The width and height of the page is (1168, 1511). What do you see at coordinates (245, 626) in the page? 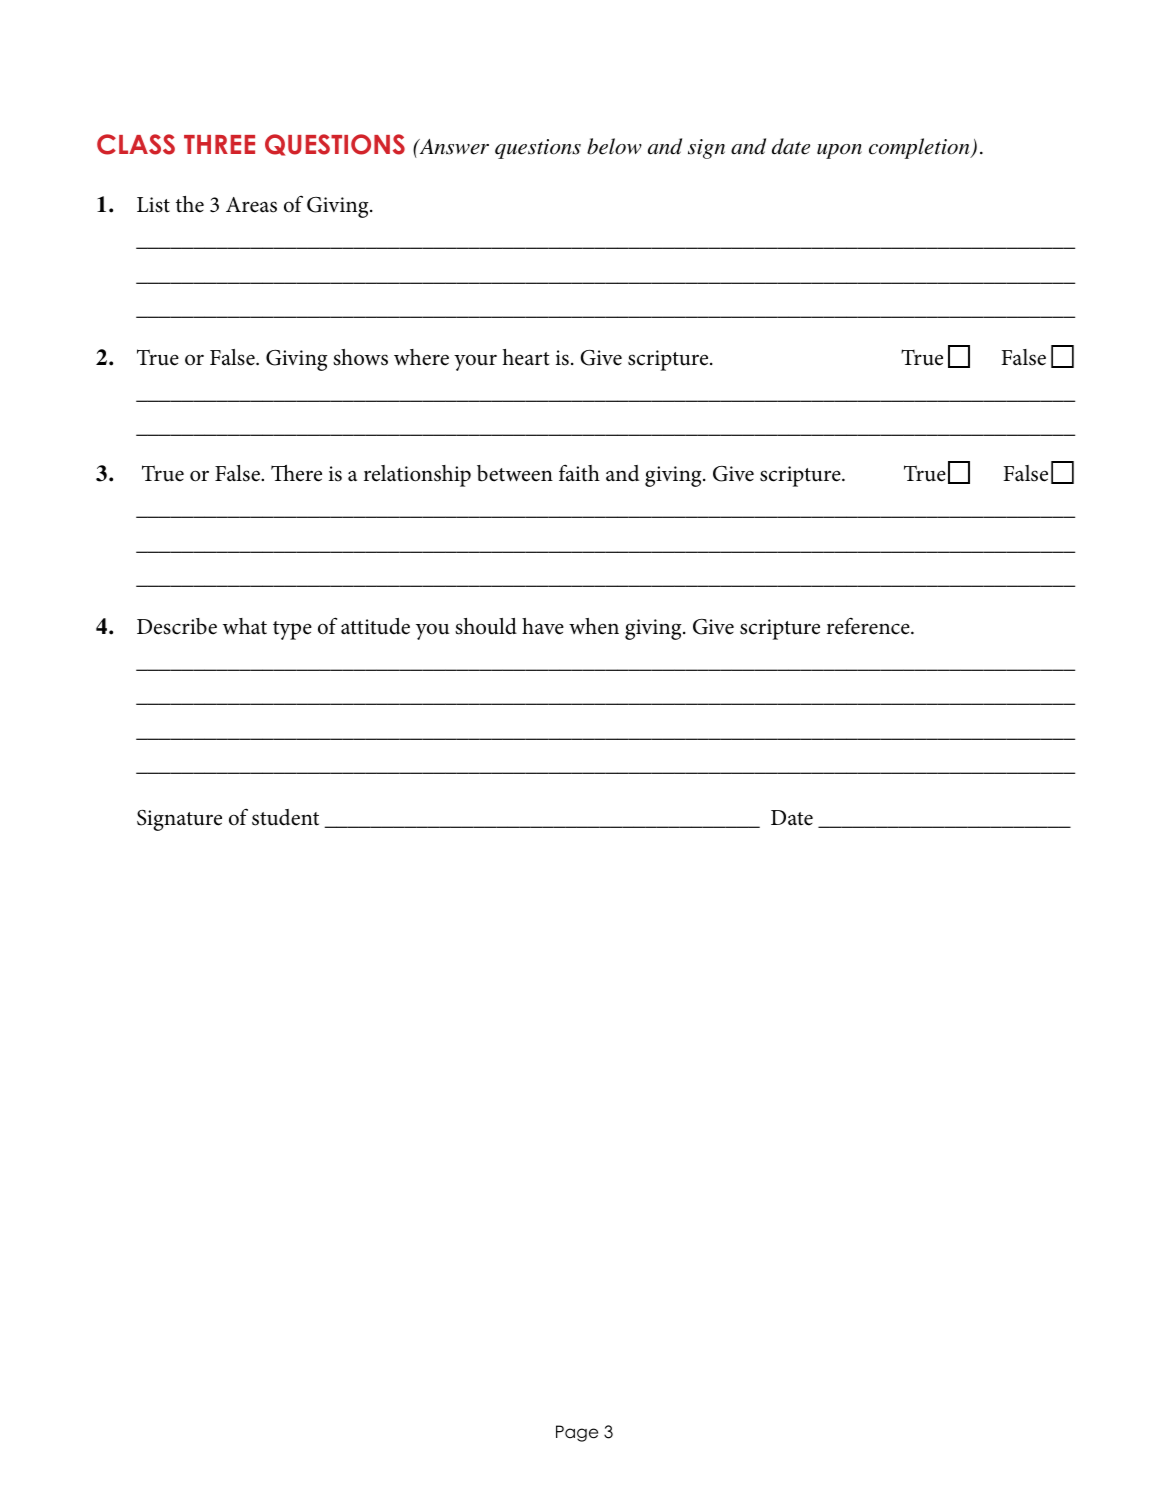
I see `what` at bounding box center [245, 626].
